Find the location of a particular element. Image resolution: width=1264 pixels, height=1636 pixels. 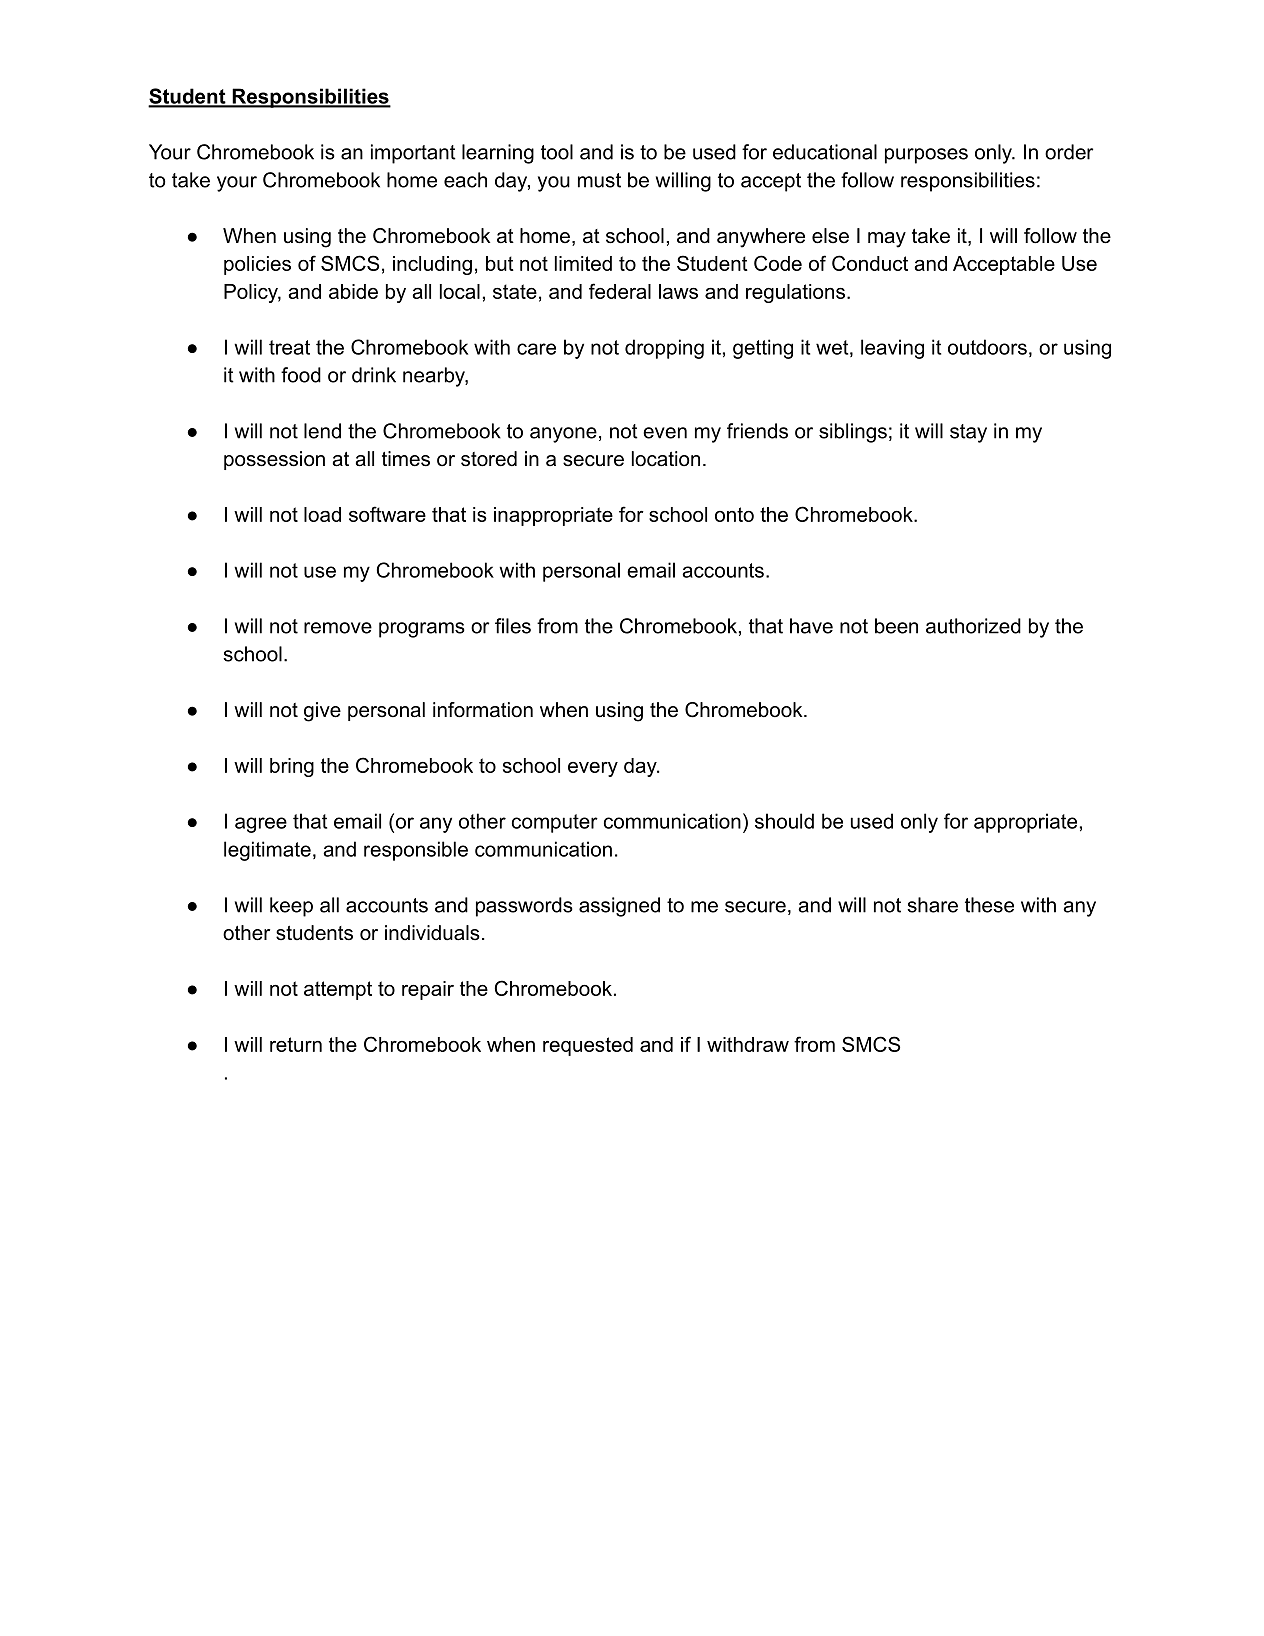

drink is located at coordinates (374, 375).
